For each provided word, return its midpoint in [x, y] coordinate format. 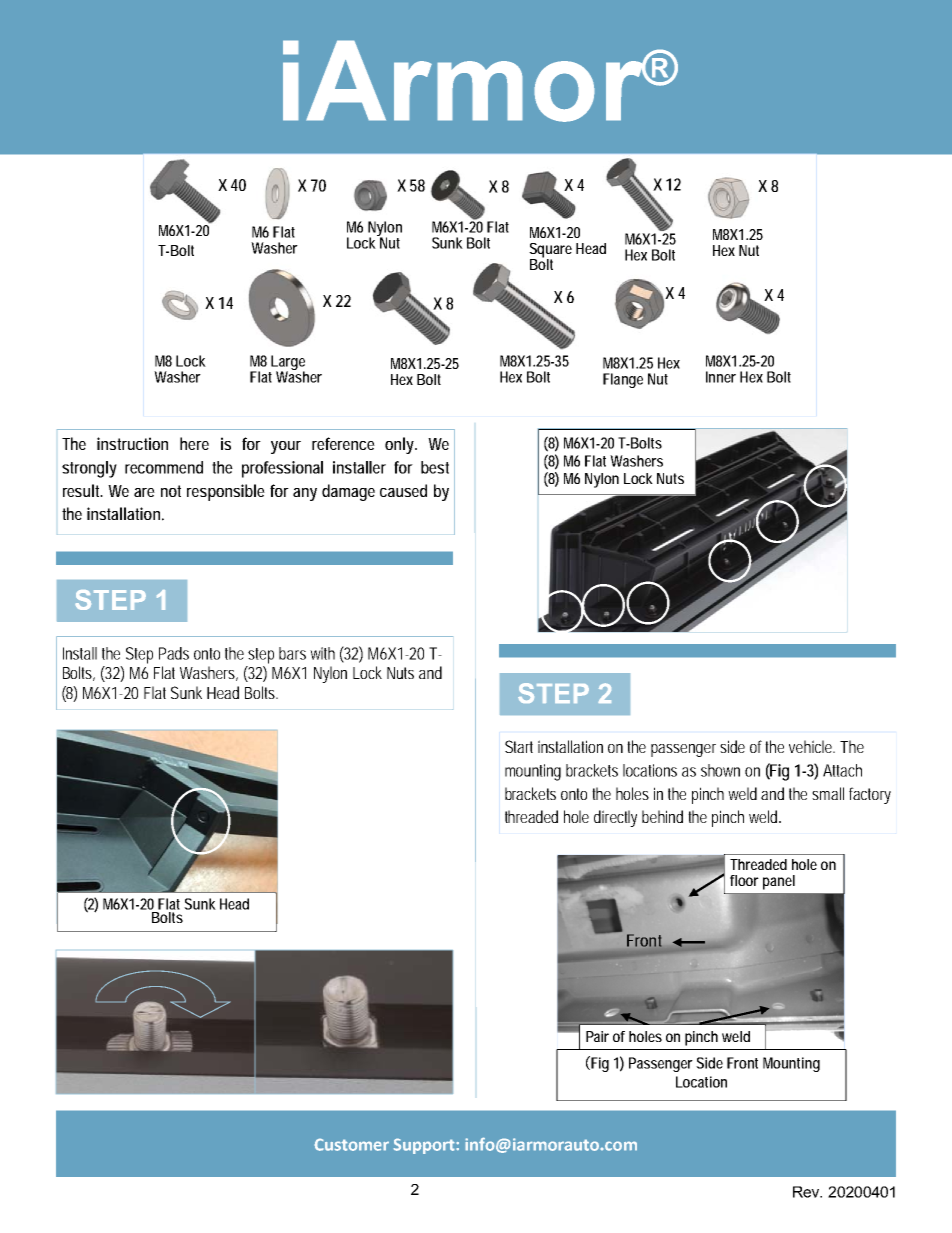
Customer [351, 1144]
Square [550, 251]
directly [615, 818]
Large [288, 363]
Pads [174, 653]
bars [292, 653]
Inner [721, 377]
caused [403, 490]
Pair [597, 1036]
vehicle [812, 746]
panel [779, 882]
